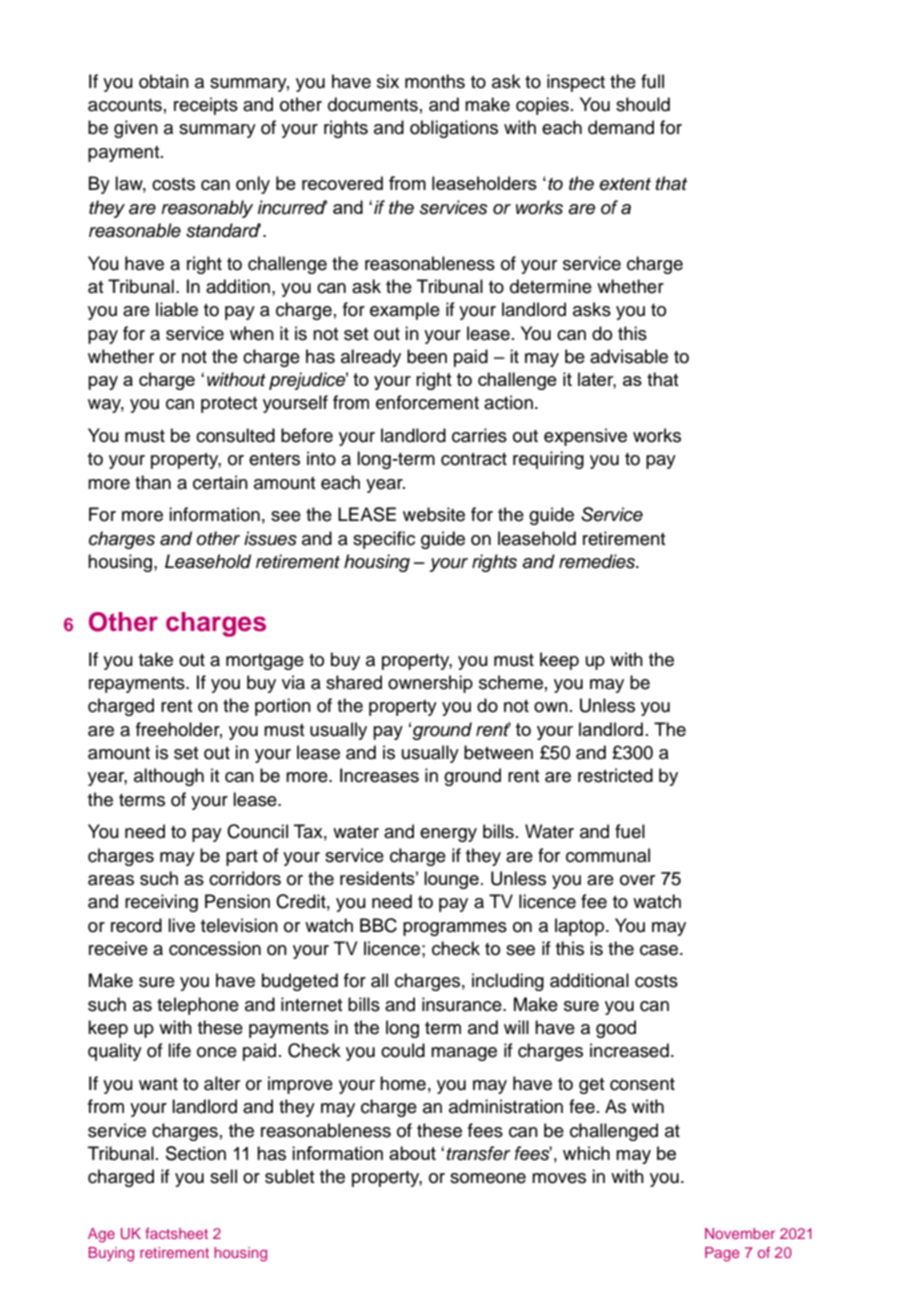  What do you see at coordinates (629, 356) in the screenshot?
I see `advisable` at bounding box center [629, 356].
